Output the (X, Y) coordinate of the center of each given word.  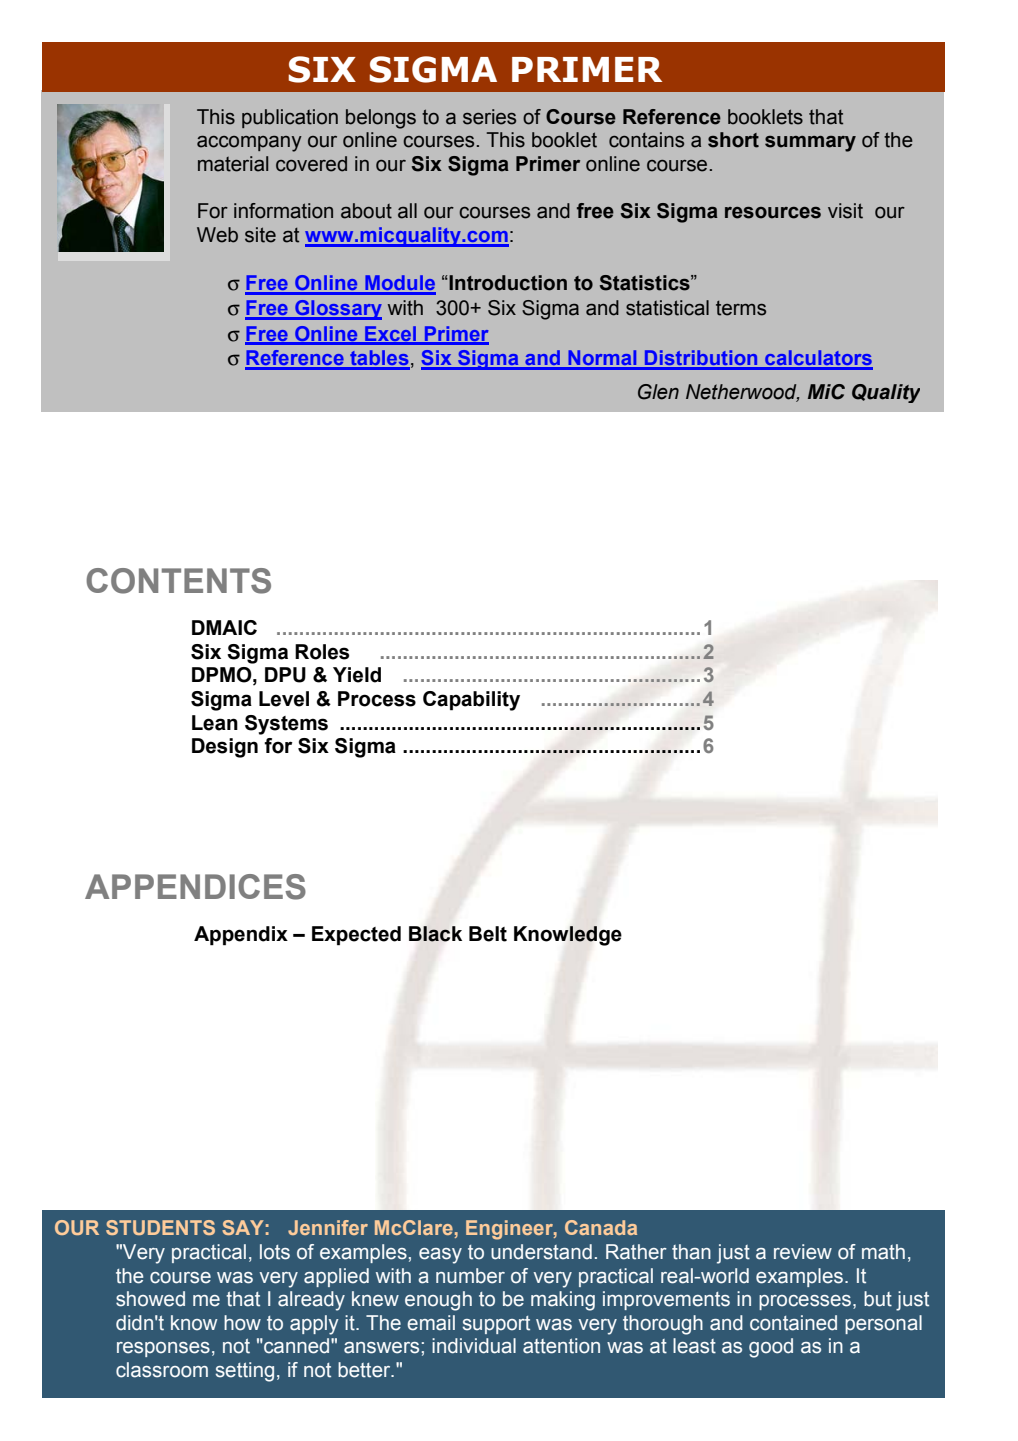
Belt (488, 934)
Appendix (241, 936)
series (489, 117)
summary (810, 144)
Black (435, 934)
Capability (471, 701)
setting (245, 1372)
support (496, 1325)
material (233, 164)
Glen (658, 392)
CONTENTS (178, 581)
